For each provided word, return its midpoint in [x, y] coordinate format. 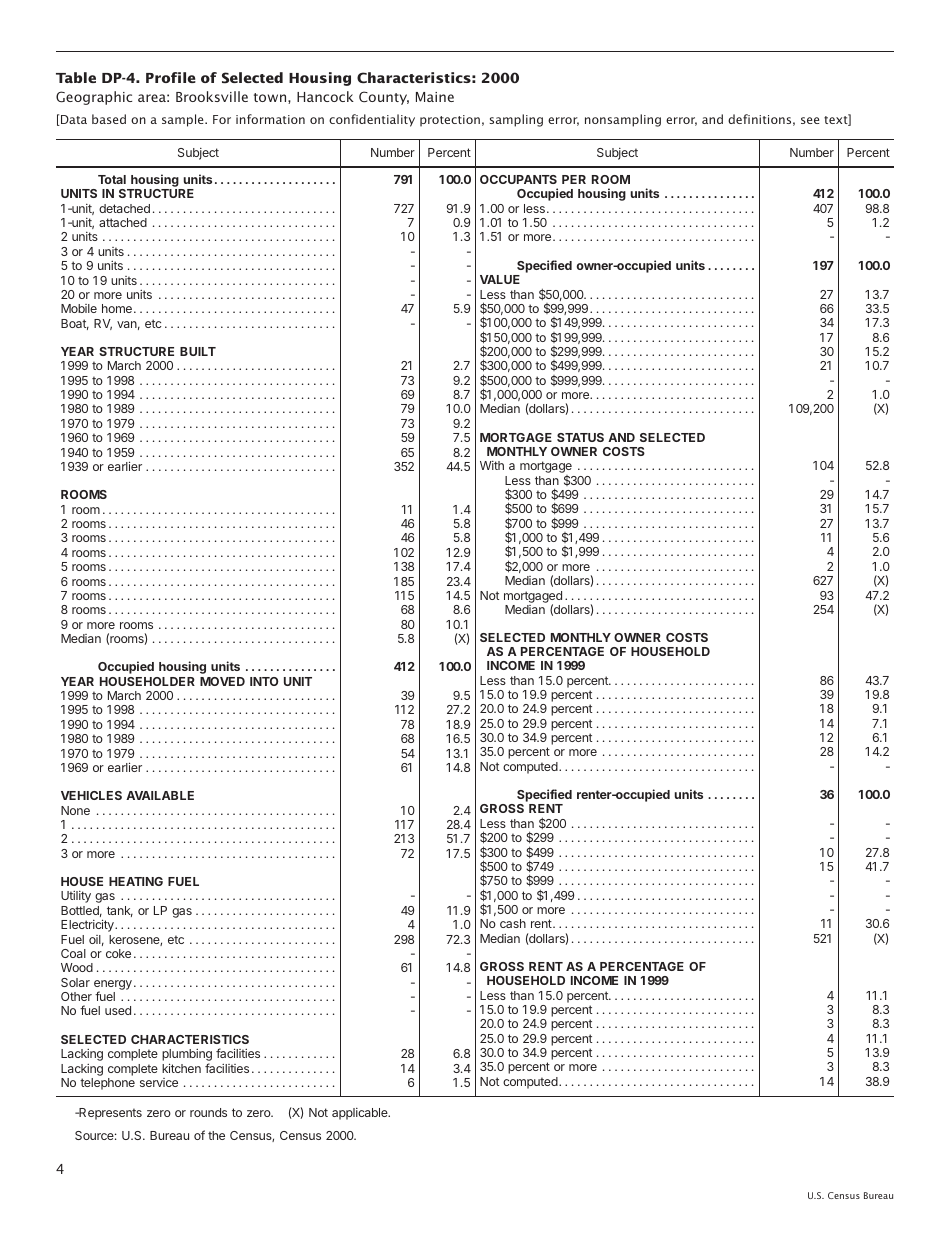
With [492, 465]
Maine [435, 97]
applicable [361, 1114]
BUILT [198, 351]
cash [513, 923]
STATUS [580, 437]
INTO [264, 681]
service [159, 1082]
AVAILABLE [160, 795]
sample [184, 120]
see [810, 120]
